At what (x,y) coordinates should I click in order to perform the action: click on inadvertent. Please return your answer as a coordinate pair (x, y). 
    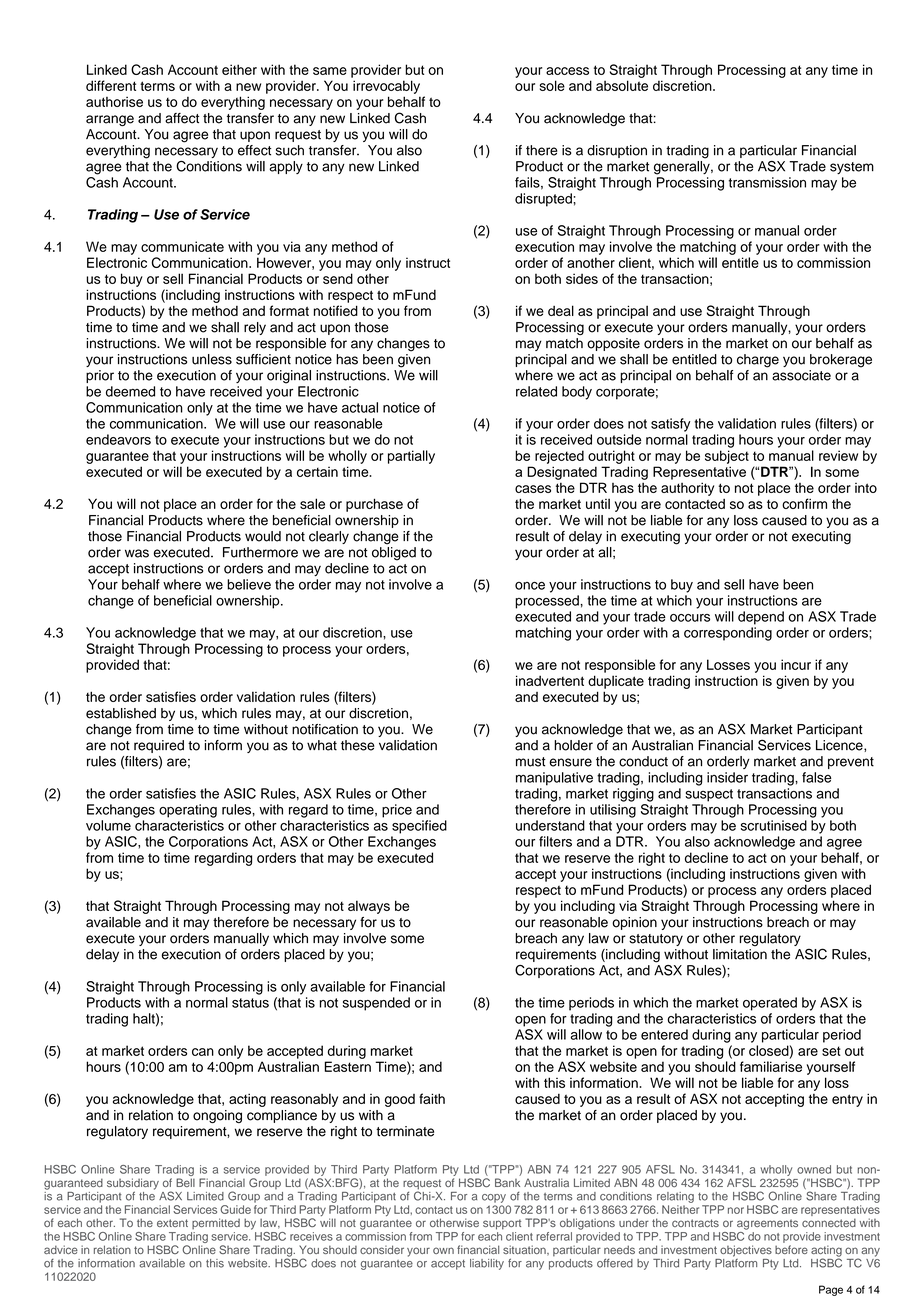
    Looking at the image, I should click on (550, 680).
